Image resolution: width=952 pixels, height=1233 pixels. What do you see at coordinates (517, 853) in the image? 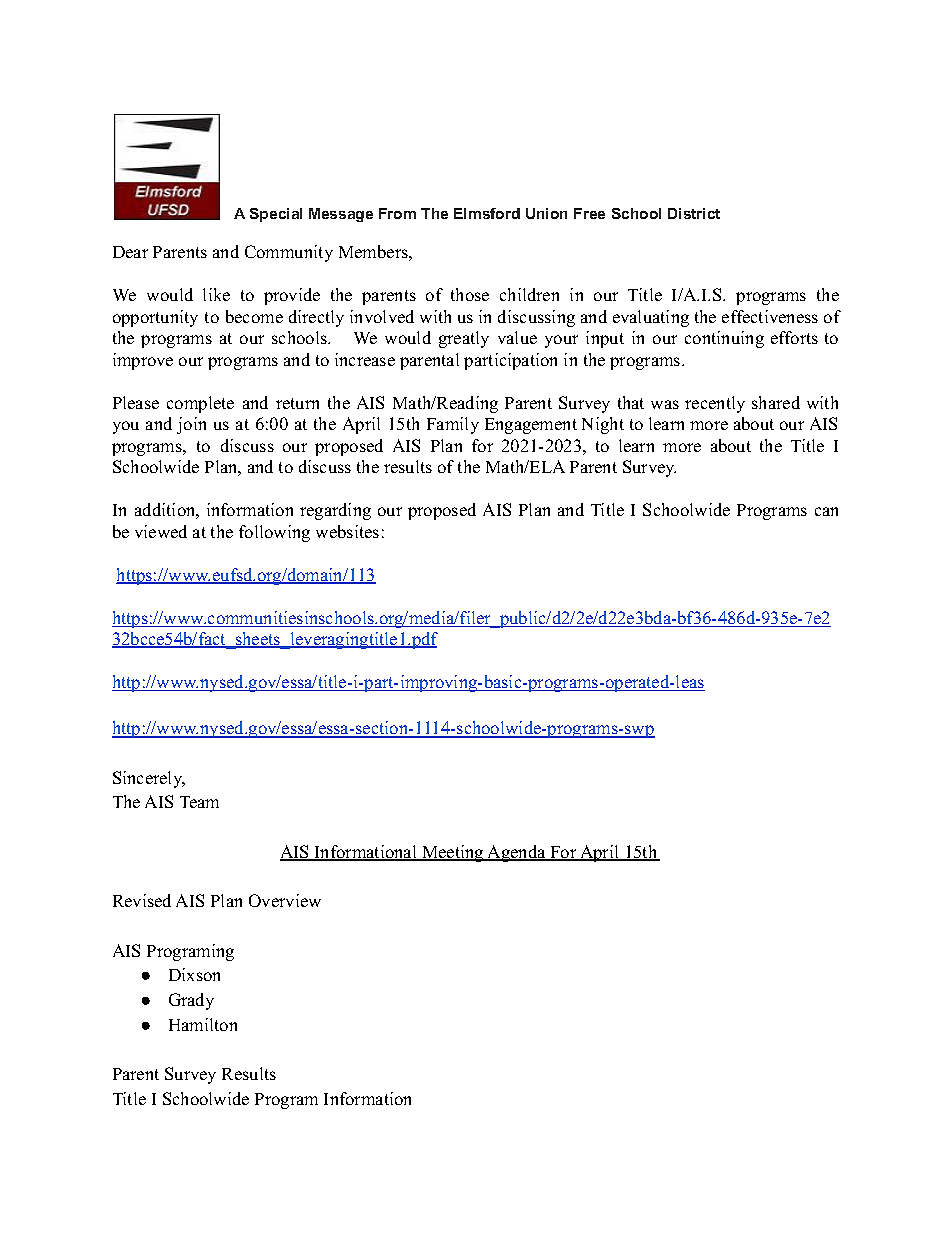
I see `Agenda` at bounding box center [517, 853].
